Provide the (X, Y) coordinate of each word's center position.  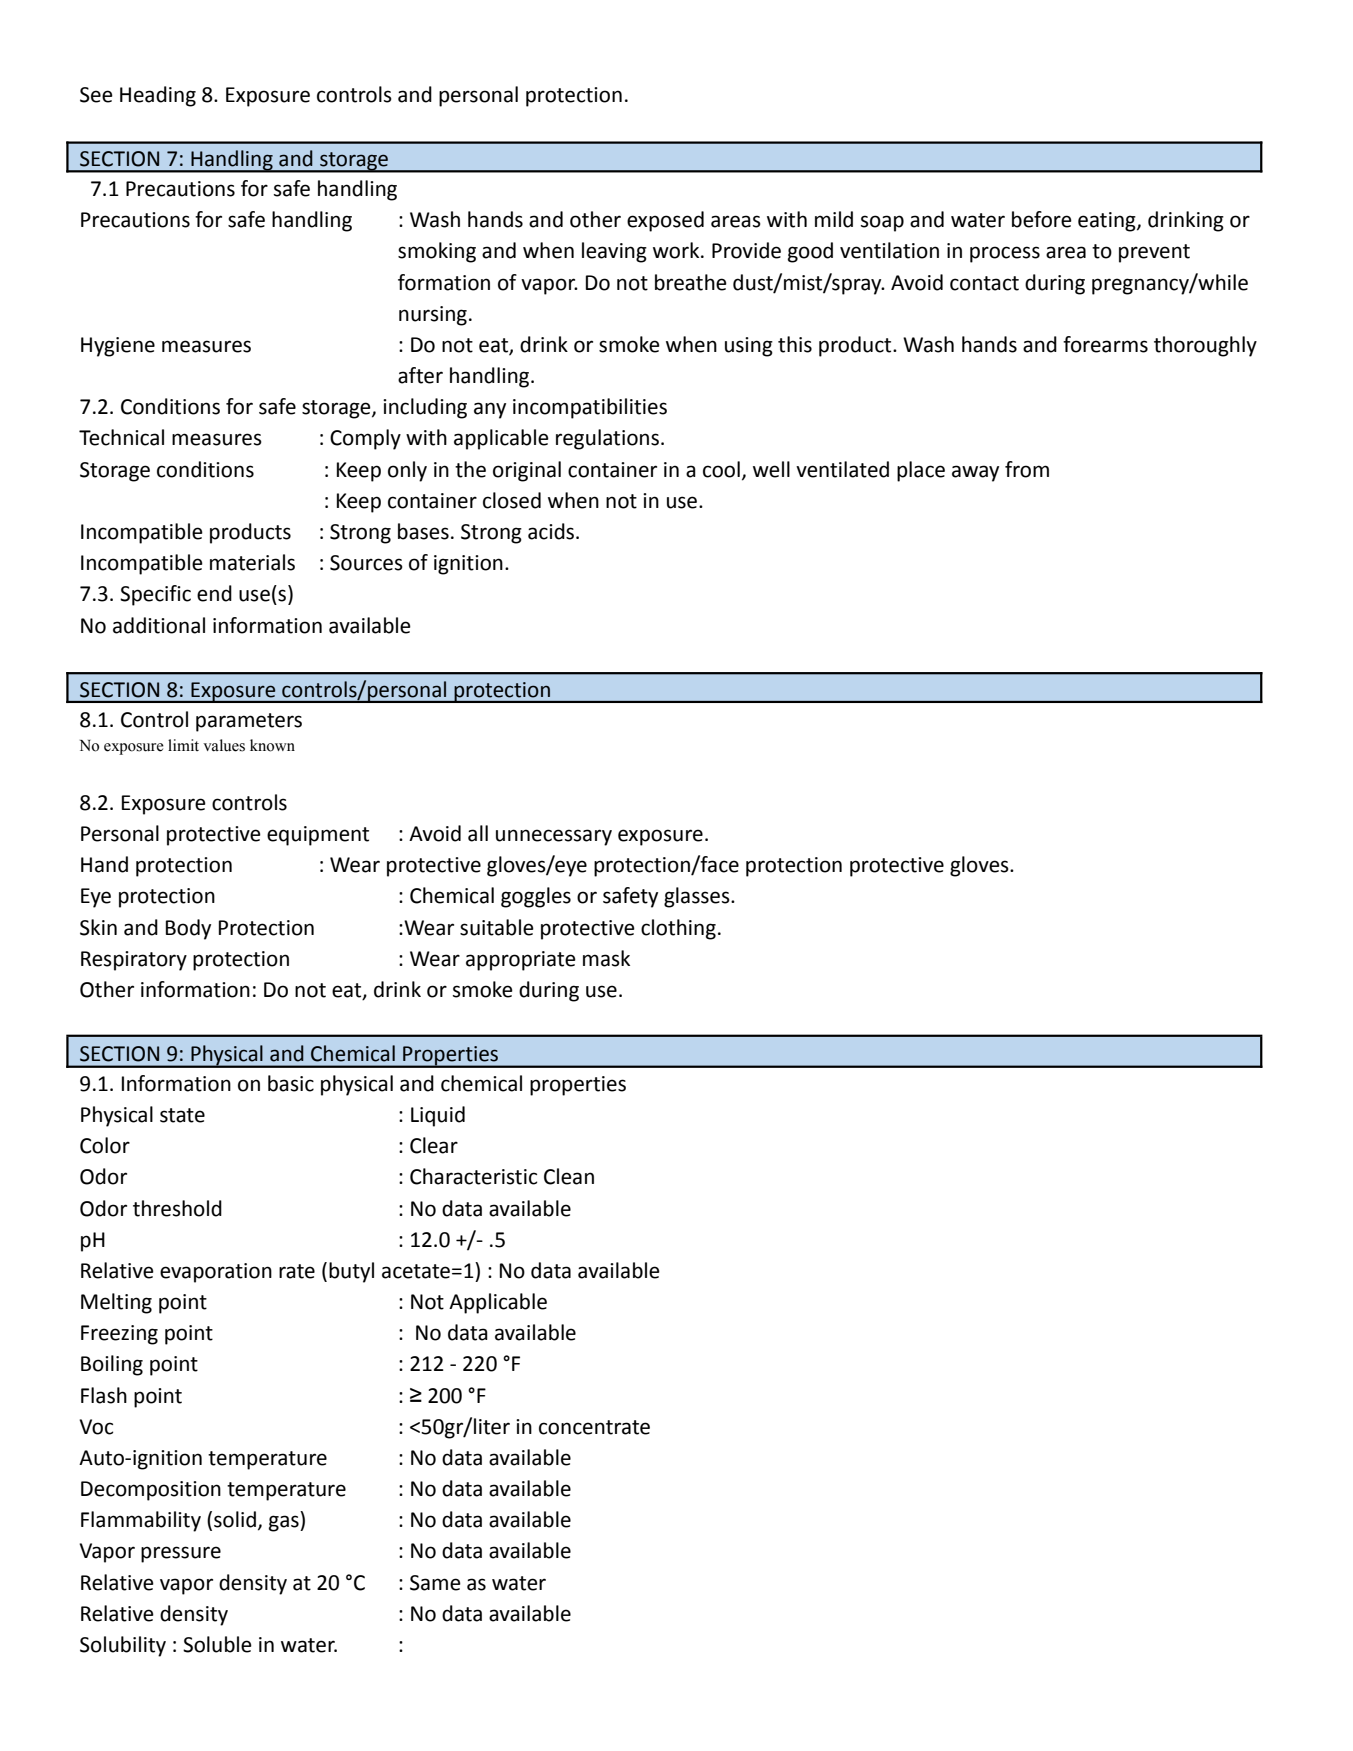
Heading (158, 96)
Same (435, 1583)
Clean (569, 1176)
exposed (665, 221)
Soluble (217, 1644)
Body (188, 929)
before (1042, 219)
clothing (678, 929)
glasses (698, 897)
